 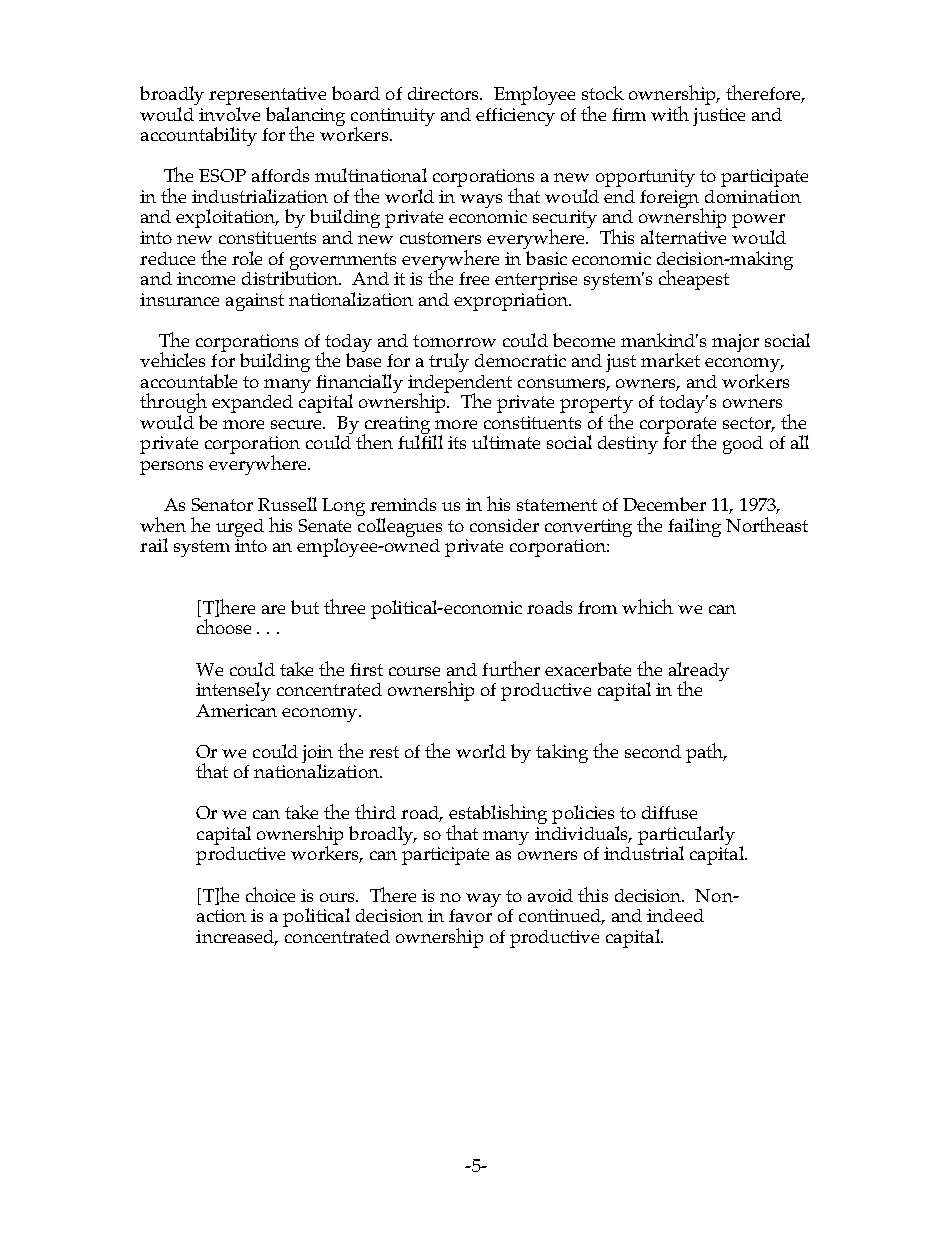 I want to click on directors, so click(x=444, y=93).
